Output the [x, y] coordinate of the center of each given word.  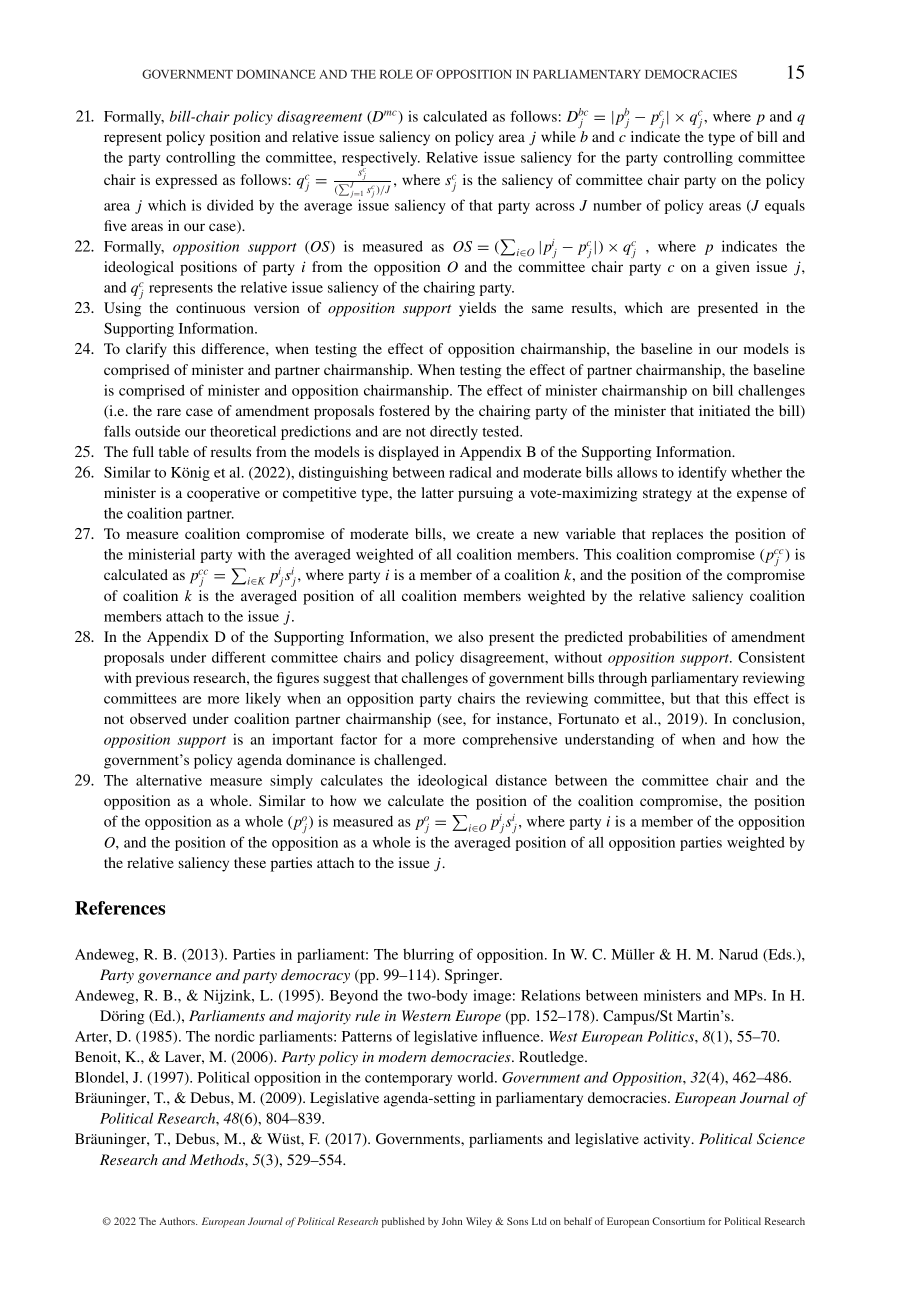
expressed [186, 181]
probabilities [668, 638]
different [239, 657]
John [452, 1221]
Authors [178, 1221]
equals [785, 207]
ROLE [396, 74]
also [470, 636]
